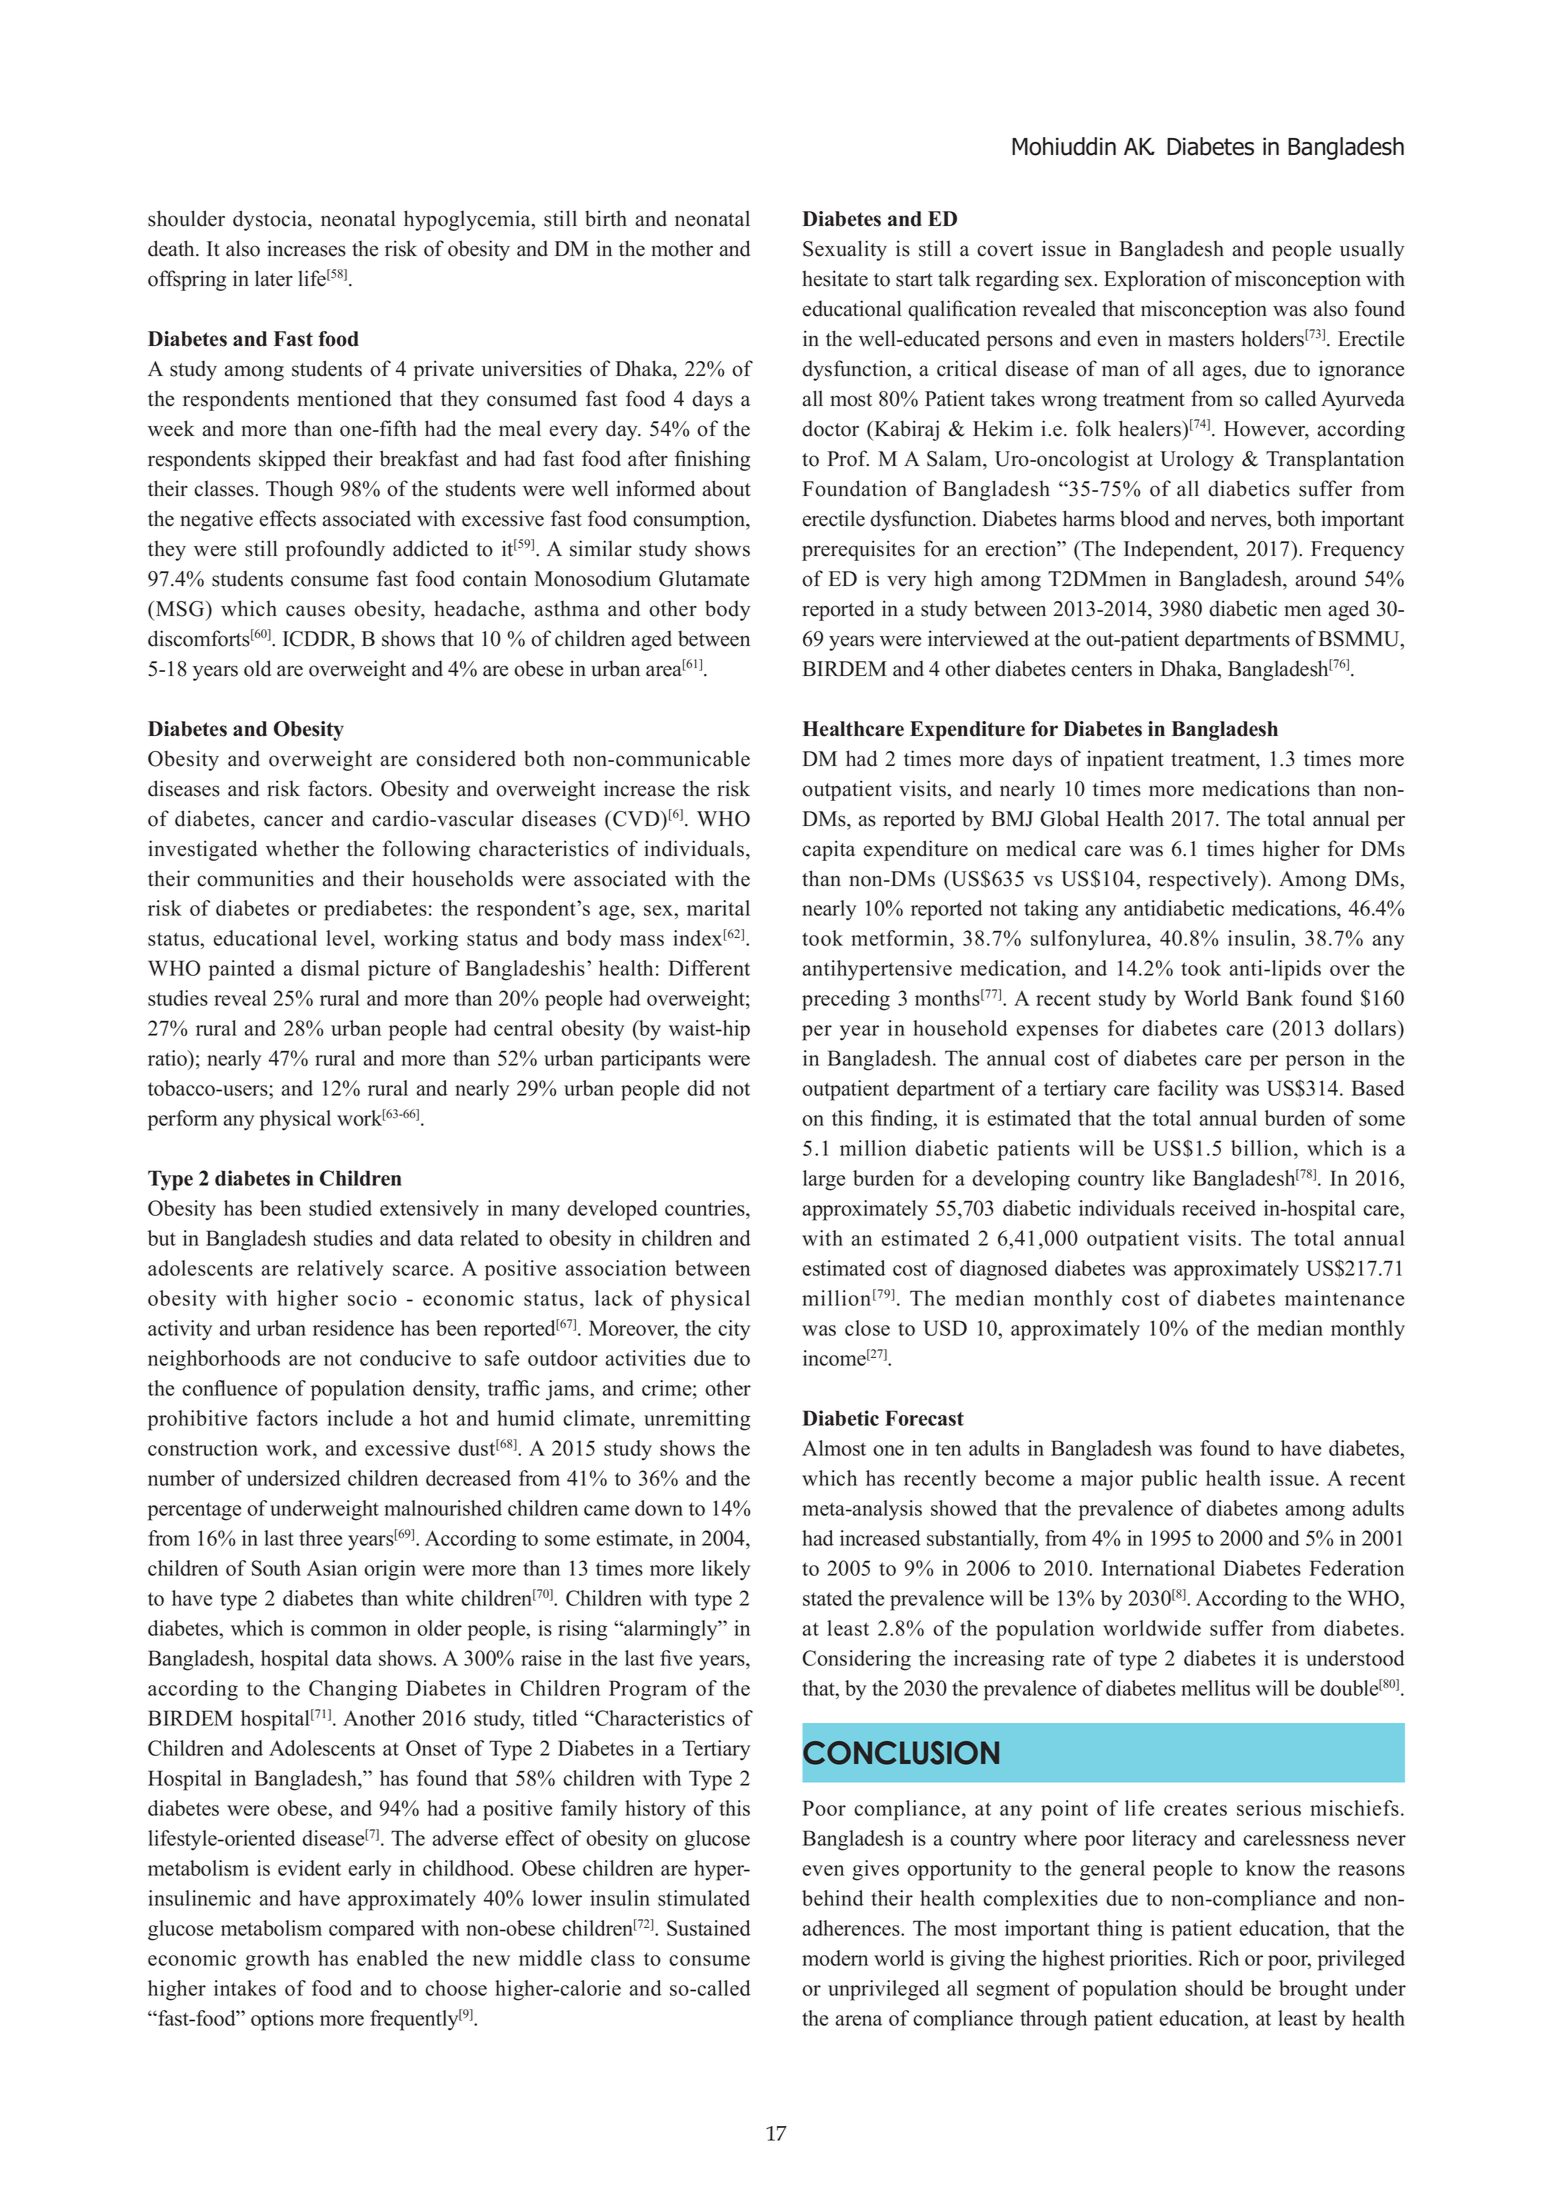 The width and height of the page is (1553, 2196). What do you see at coordinates (274, 278) in the page?
I see `later` at bounding box center [274, 278].
